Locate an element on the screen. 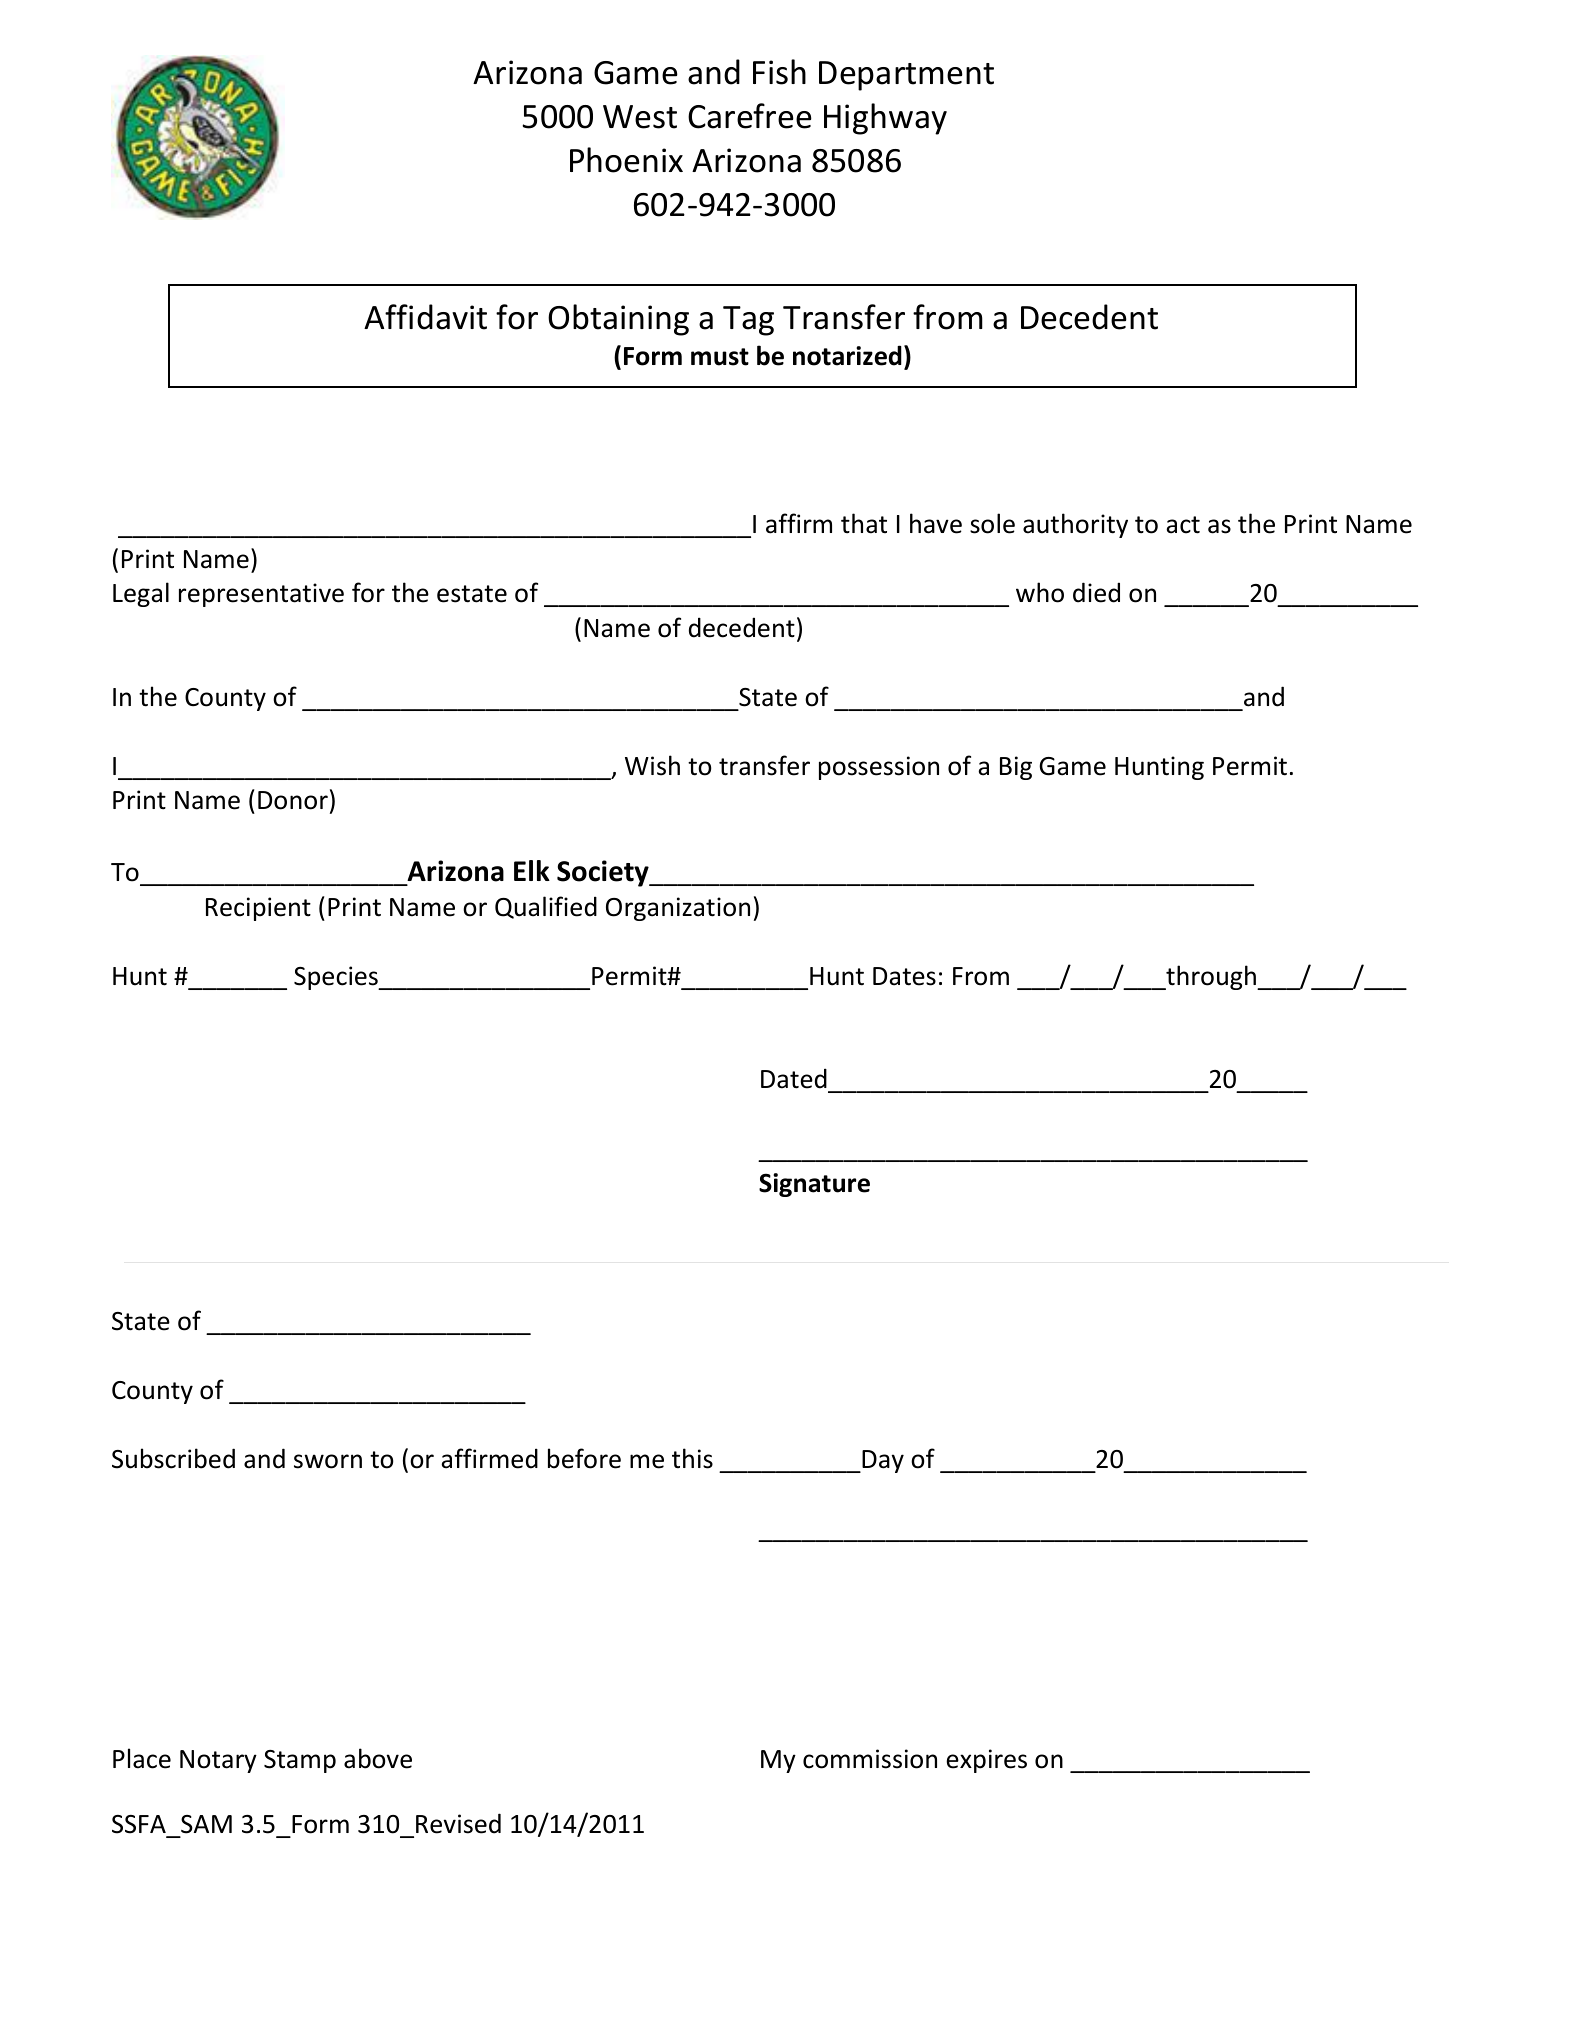  West is located at coordinates (640, 117).
